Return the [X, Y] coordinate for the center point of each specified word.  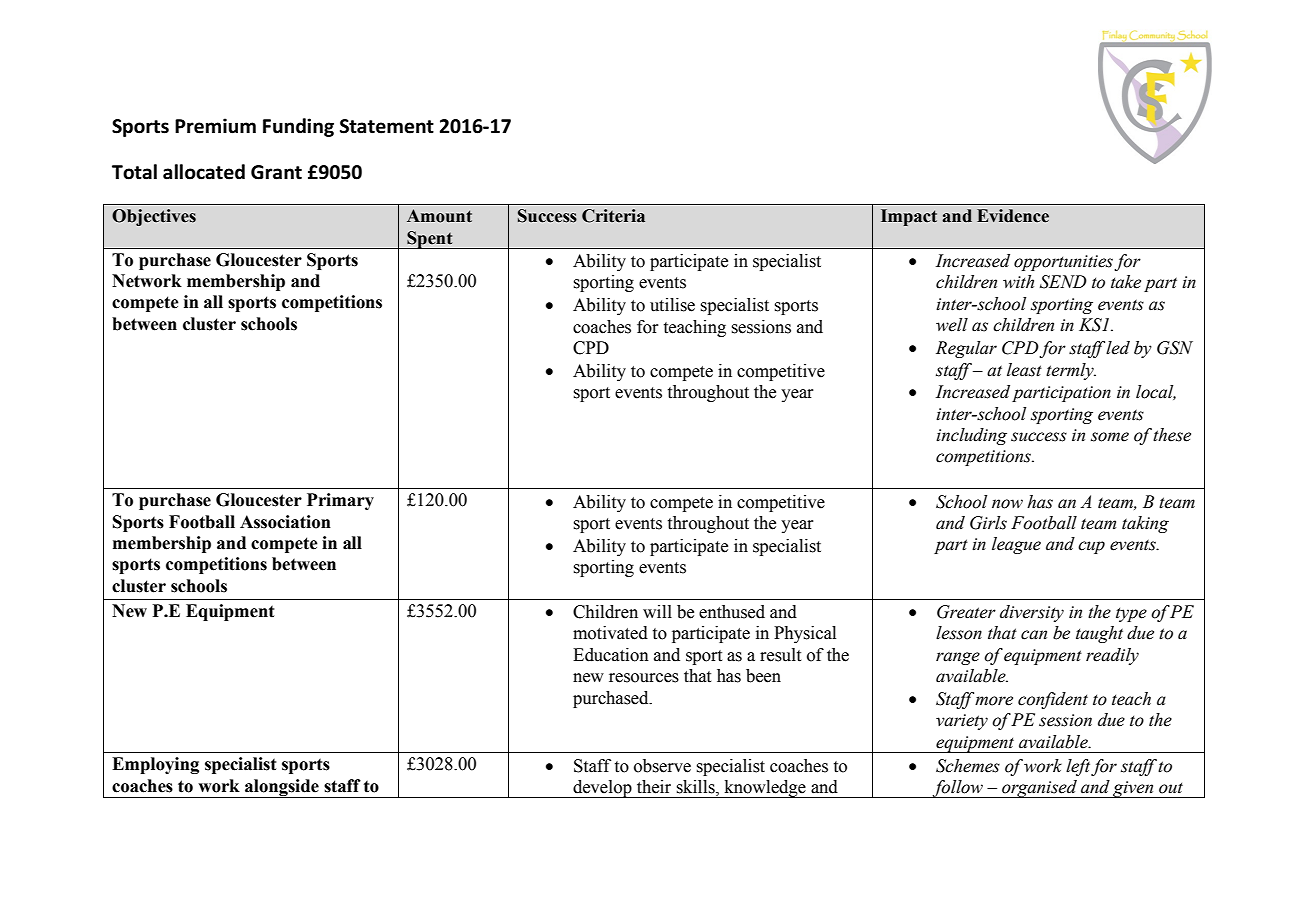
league [1016, 545]
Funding [298, 127]
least [1024, 370]
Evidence [1013, 216]
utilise [672, 305]
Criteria [613, 216]
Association [285, 522]
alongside [282, 788]
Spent [430, 240]
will [657, 611]
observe [662, 766]
